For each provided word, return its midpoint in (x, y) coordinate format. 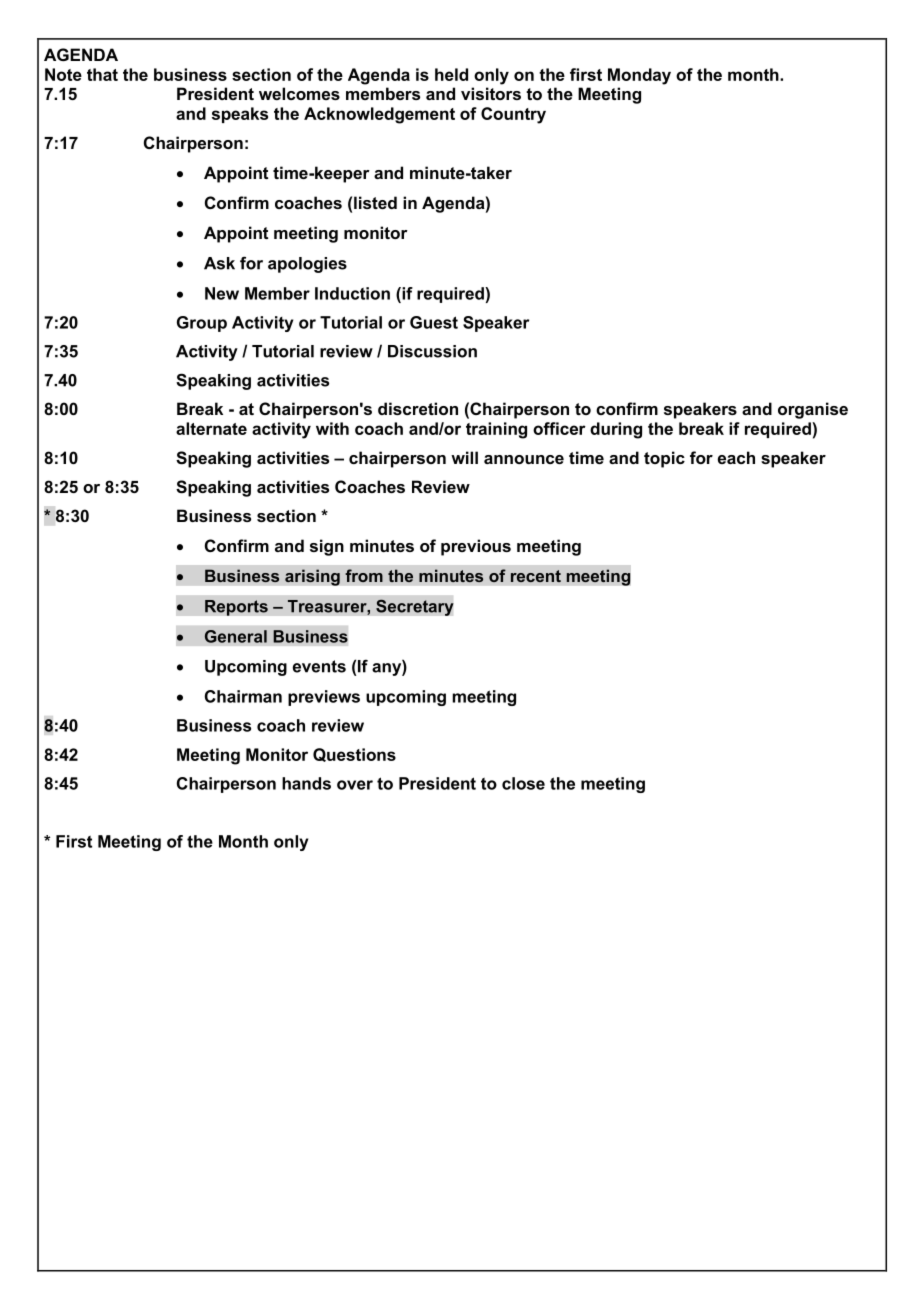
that (102, 74)
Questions (354, 755)
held (451, 74)
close (523, 783)
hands (306, 783)
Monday (639, 76)
